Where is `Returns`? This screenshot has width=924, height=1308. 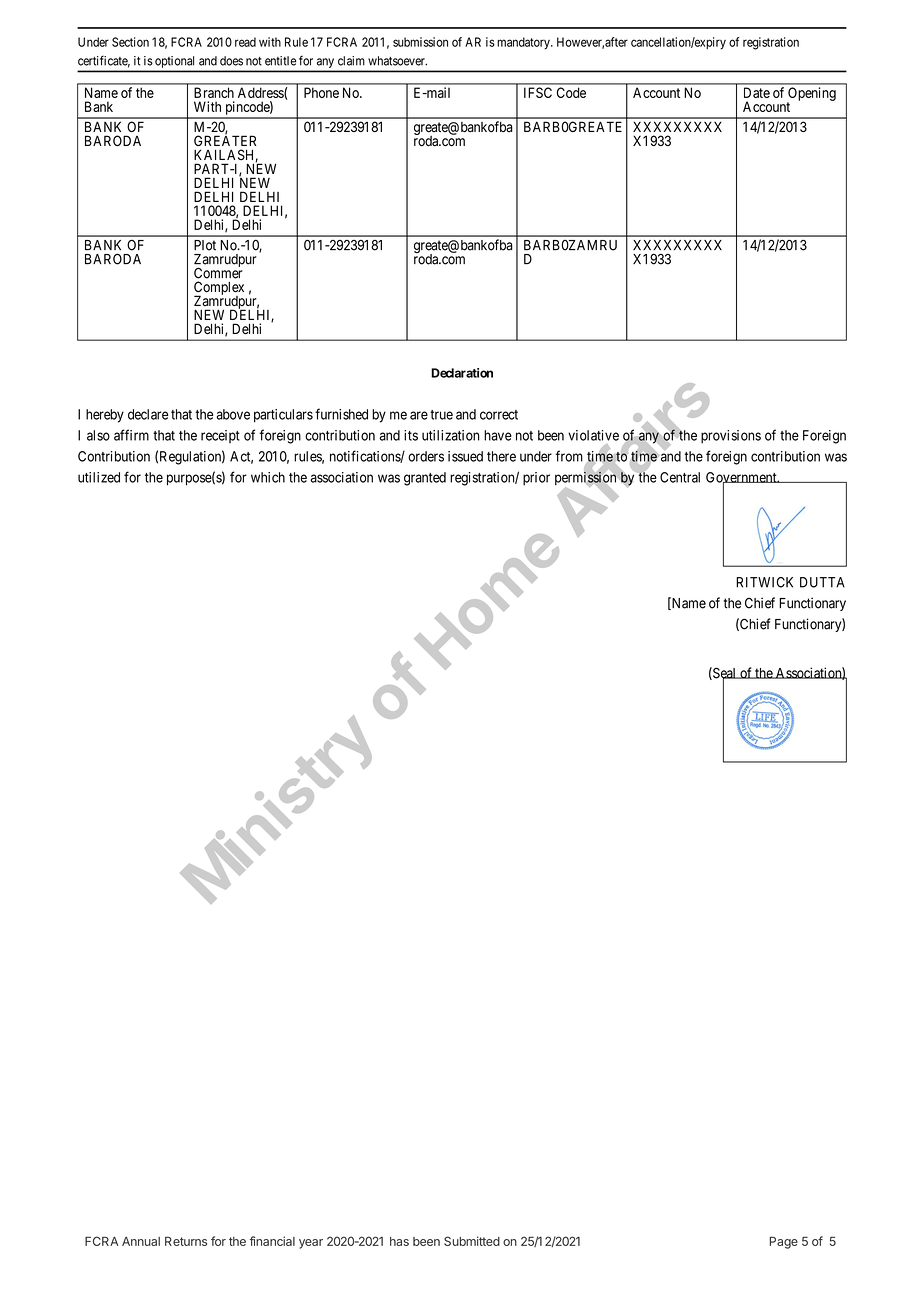 Returns is located at coordinates (186, 1241).
